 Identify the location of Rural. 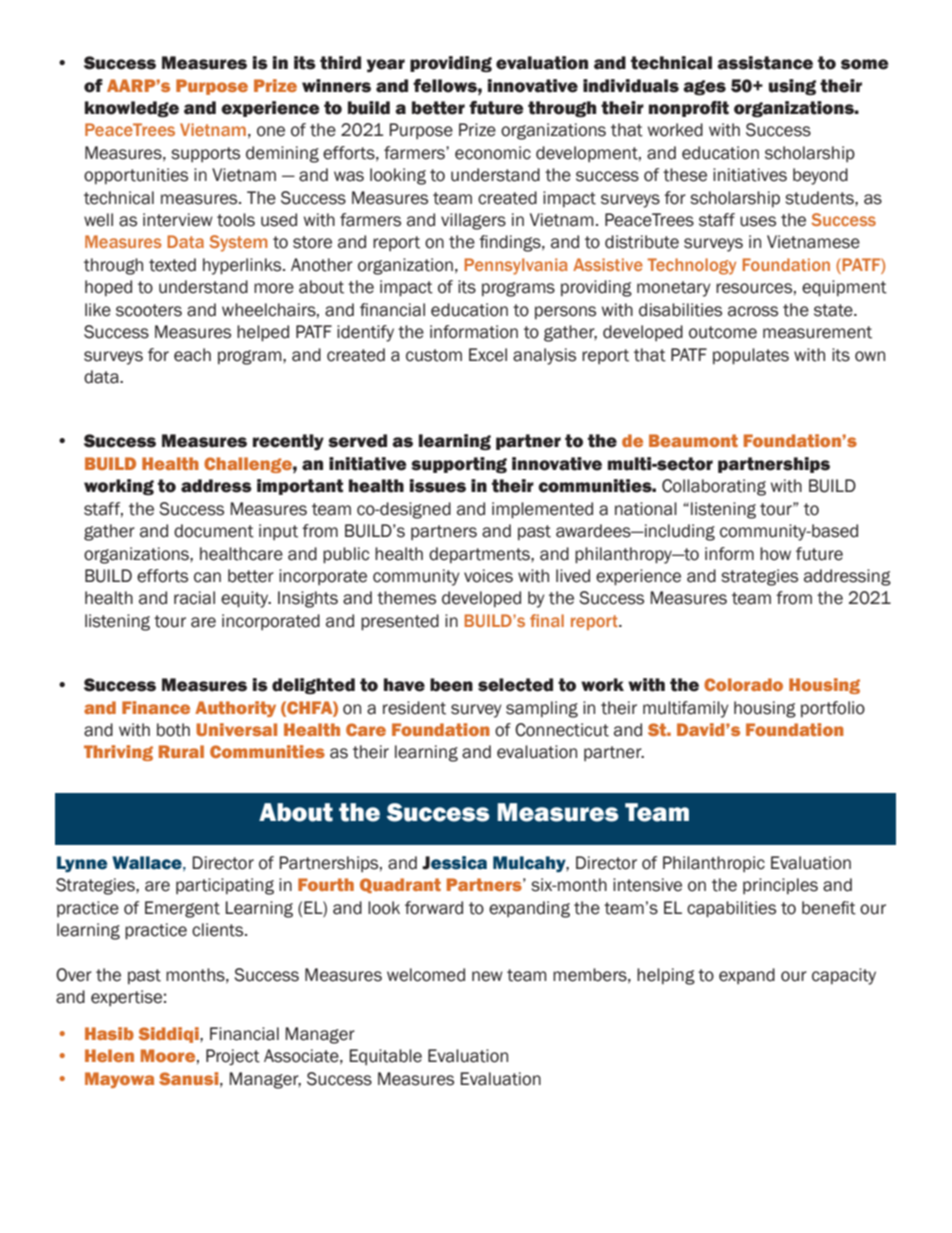
(181, 751).
